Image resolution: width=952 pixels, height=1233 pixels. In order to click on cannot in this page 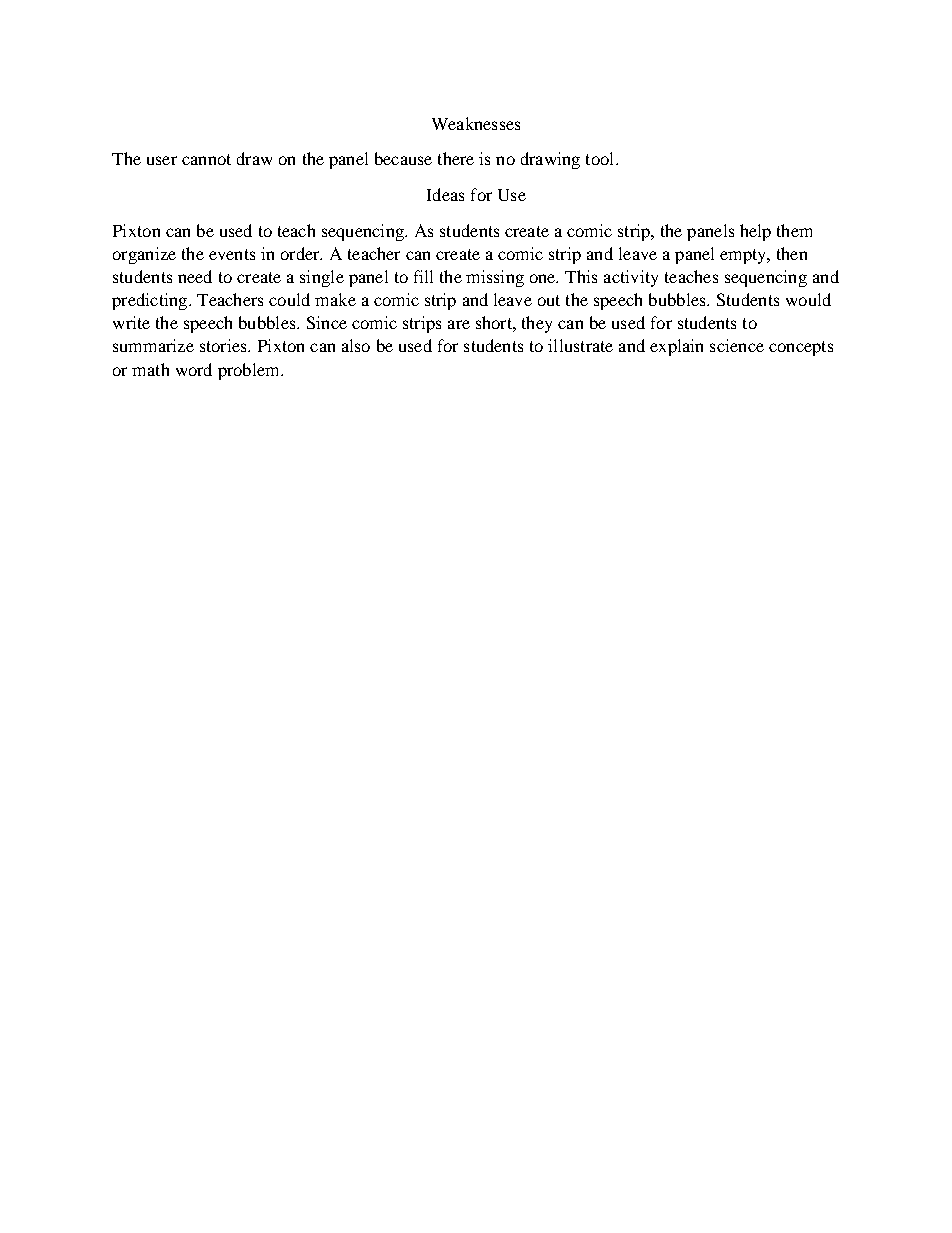, I will do `click(206, 159)`.
